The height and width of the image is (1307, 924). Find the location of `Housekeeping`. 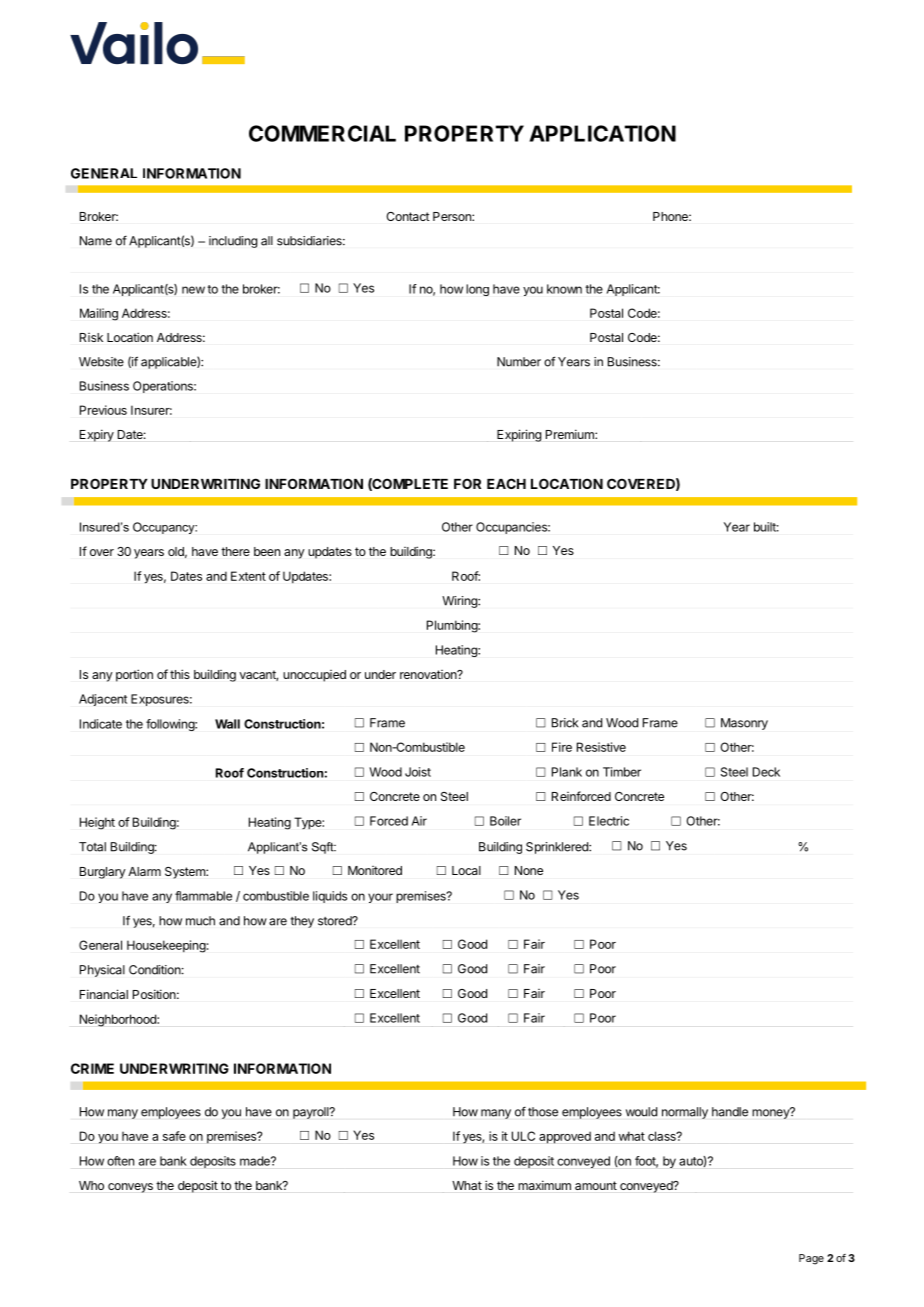

Housekeeping is located at coordinates (166, 946).
